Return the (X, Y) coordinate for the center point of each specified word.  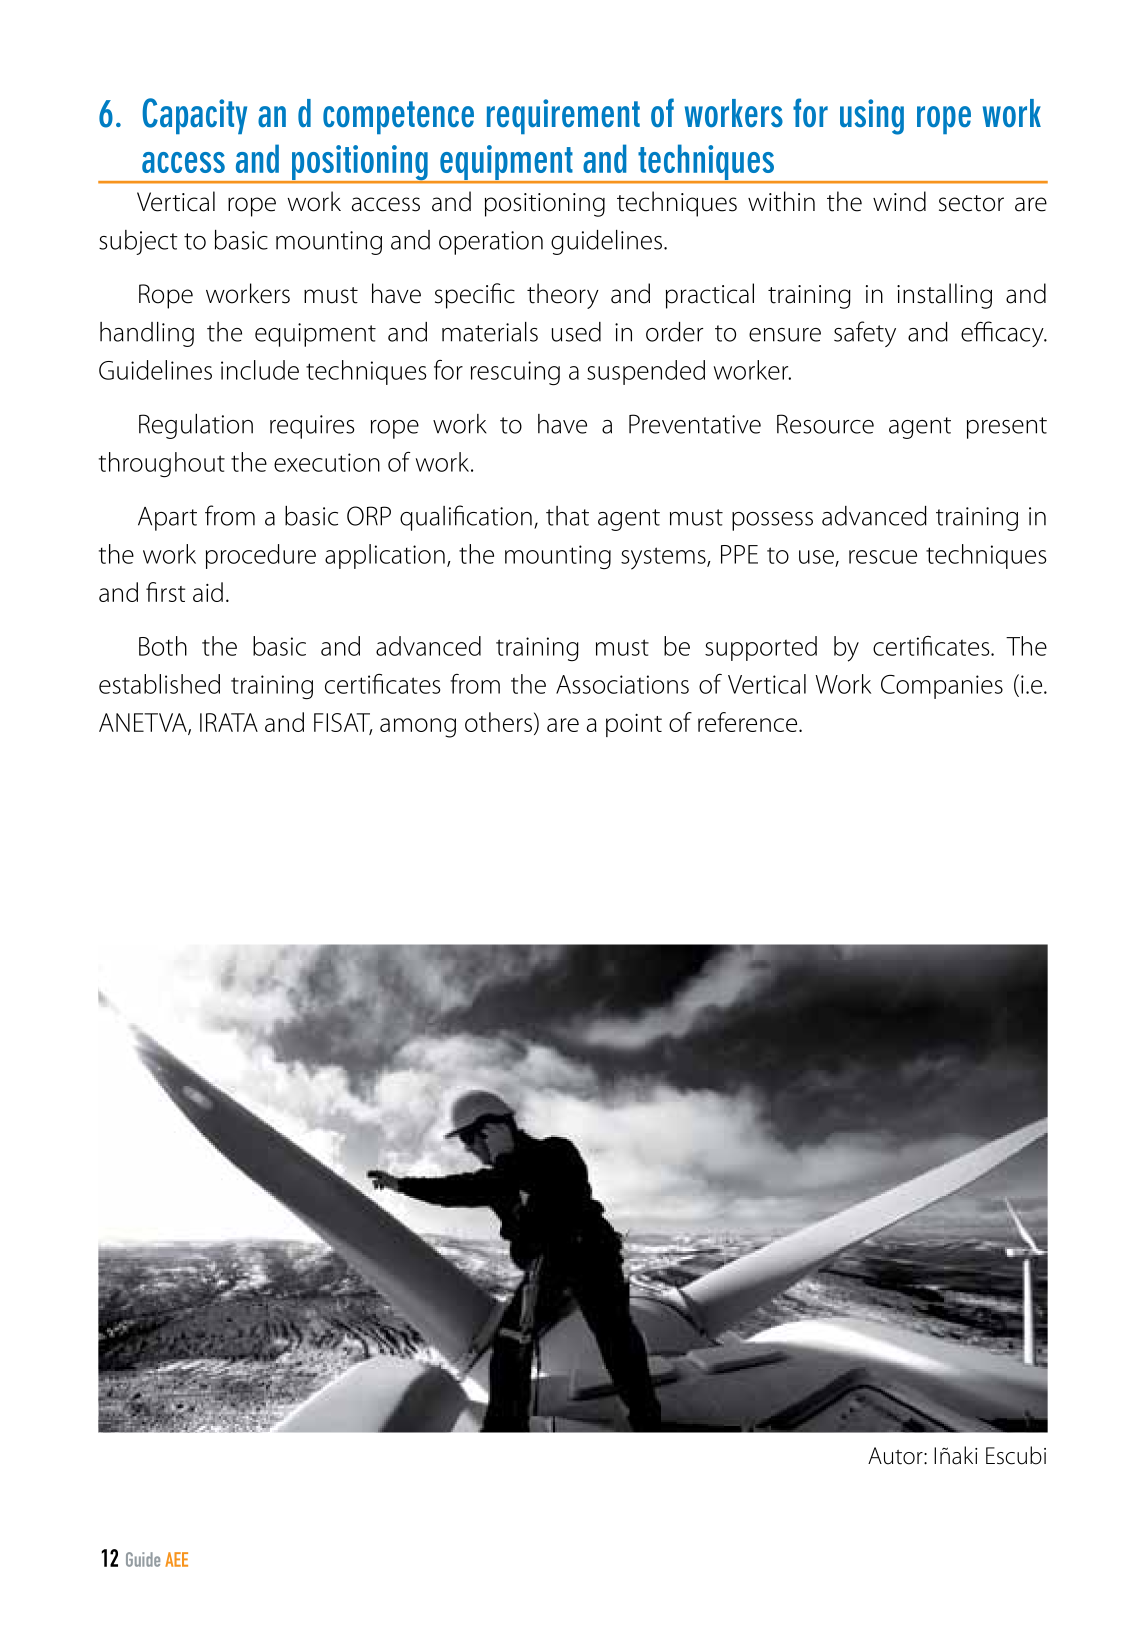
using (872, 117)
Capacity (194, 116)
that (567, 516)
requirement (563, 116)
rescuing (515, 373)
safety (865, 334)
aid (208, 592)
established (159, 684)
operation (491, 243)
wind (899, 201)
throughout (162, 464)
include (260, 370)
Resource (825, 424)
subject (138, 242)
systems (664, 558)
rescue (883, 557)
